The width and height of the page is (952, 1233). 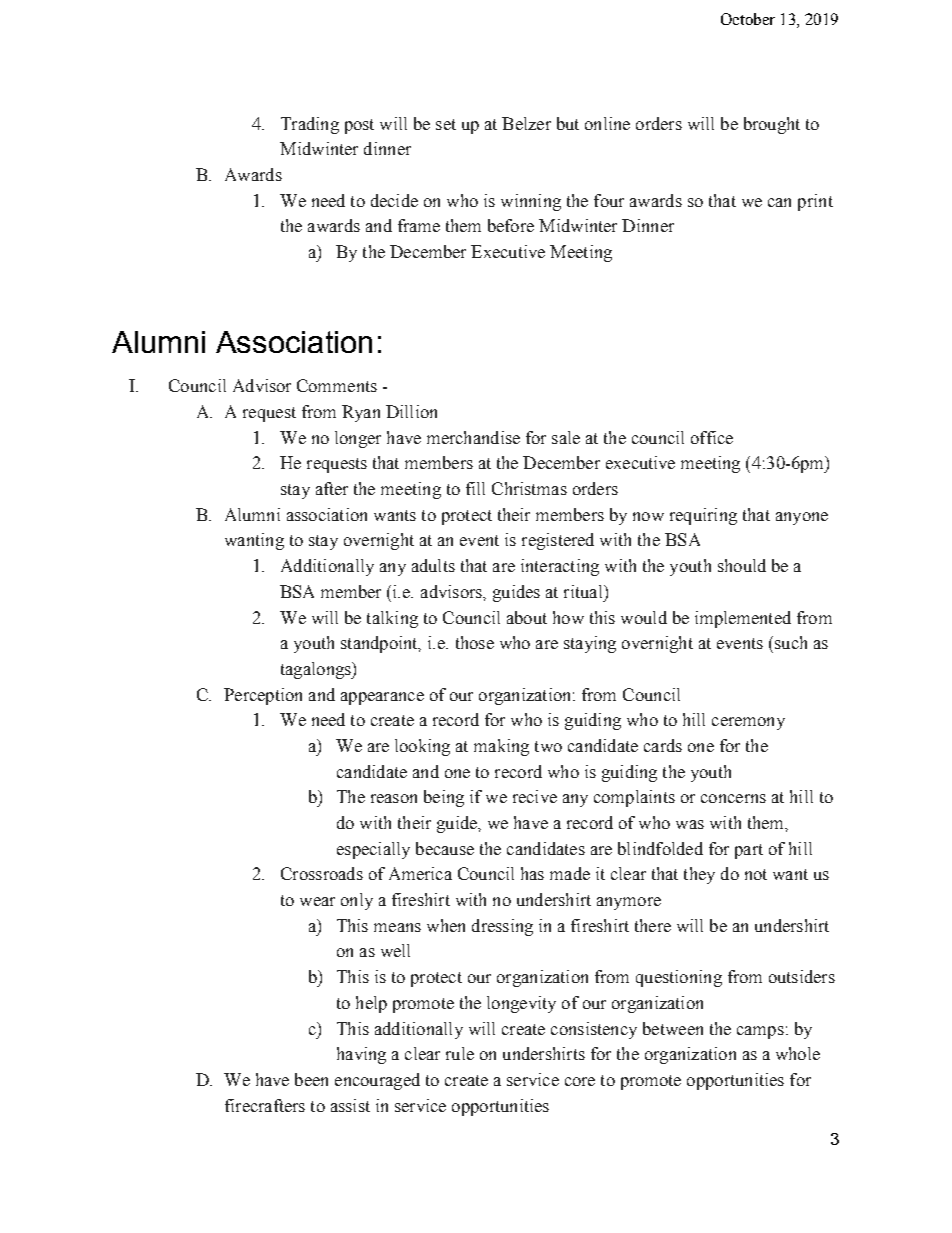 I want to click on office, so click(x=712, y=437).
